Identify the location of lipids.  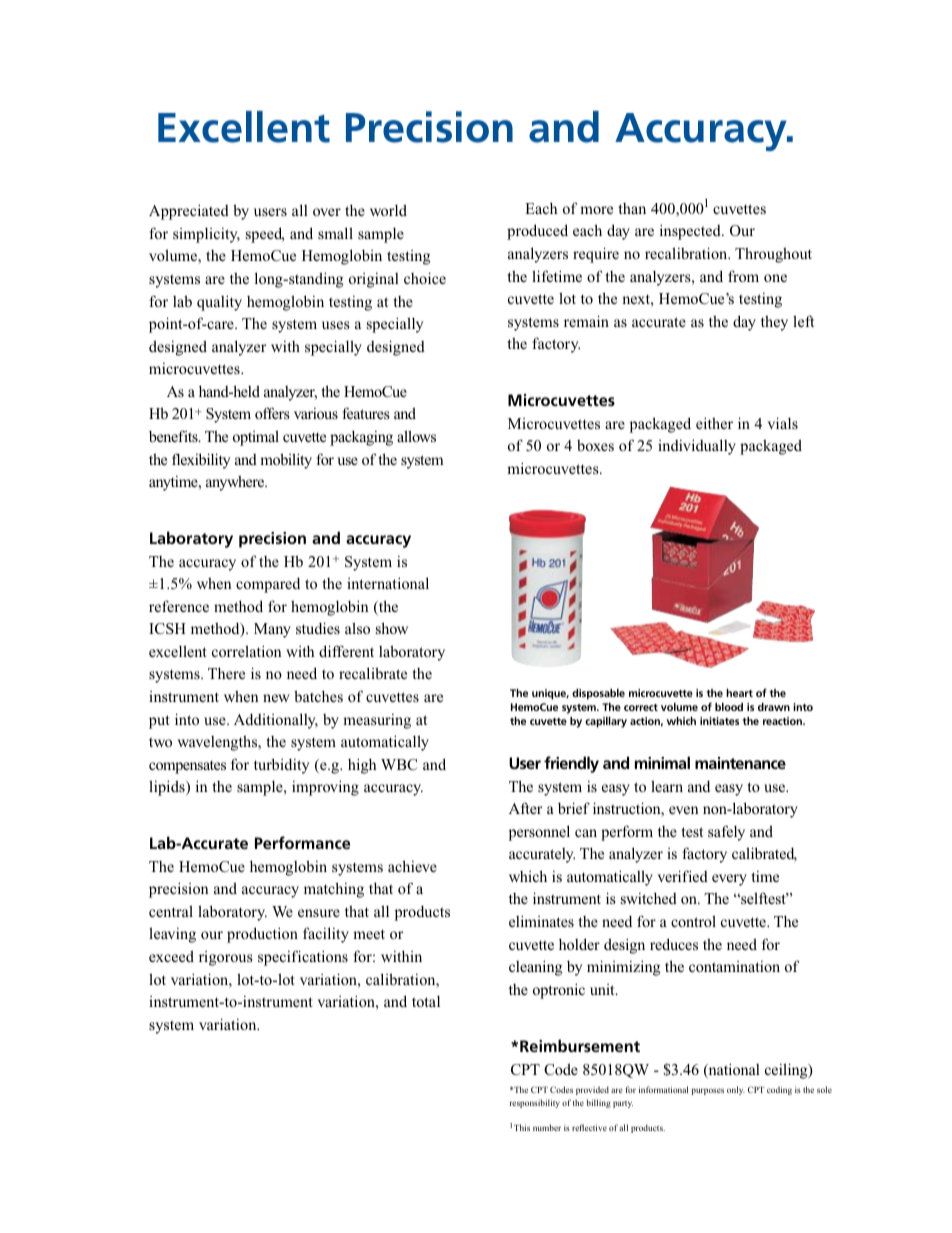
(168, 788).
